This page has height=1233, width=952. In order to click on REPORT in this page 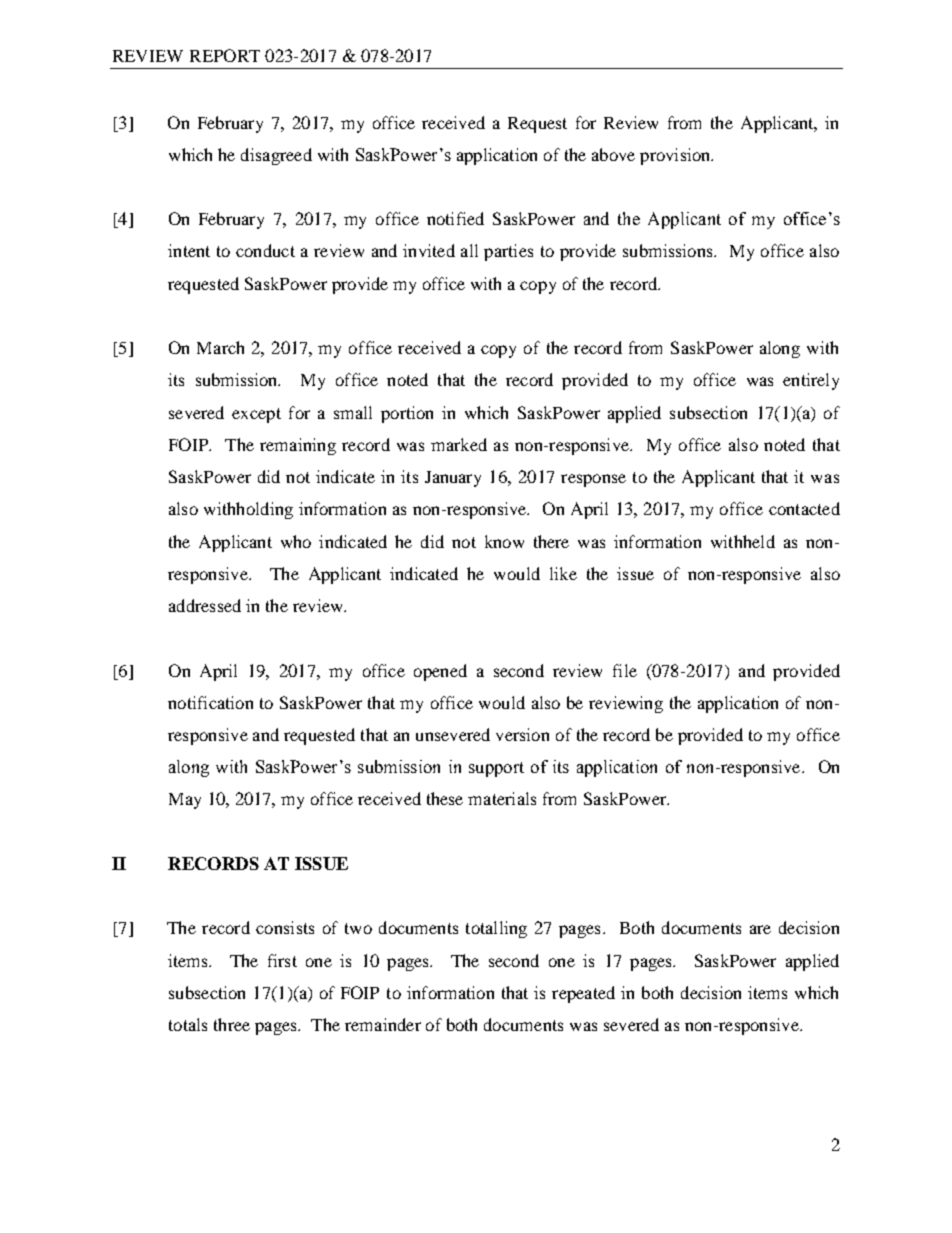, I will do `click(225, 55)`.
